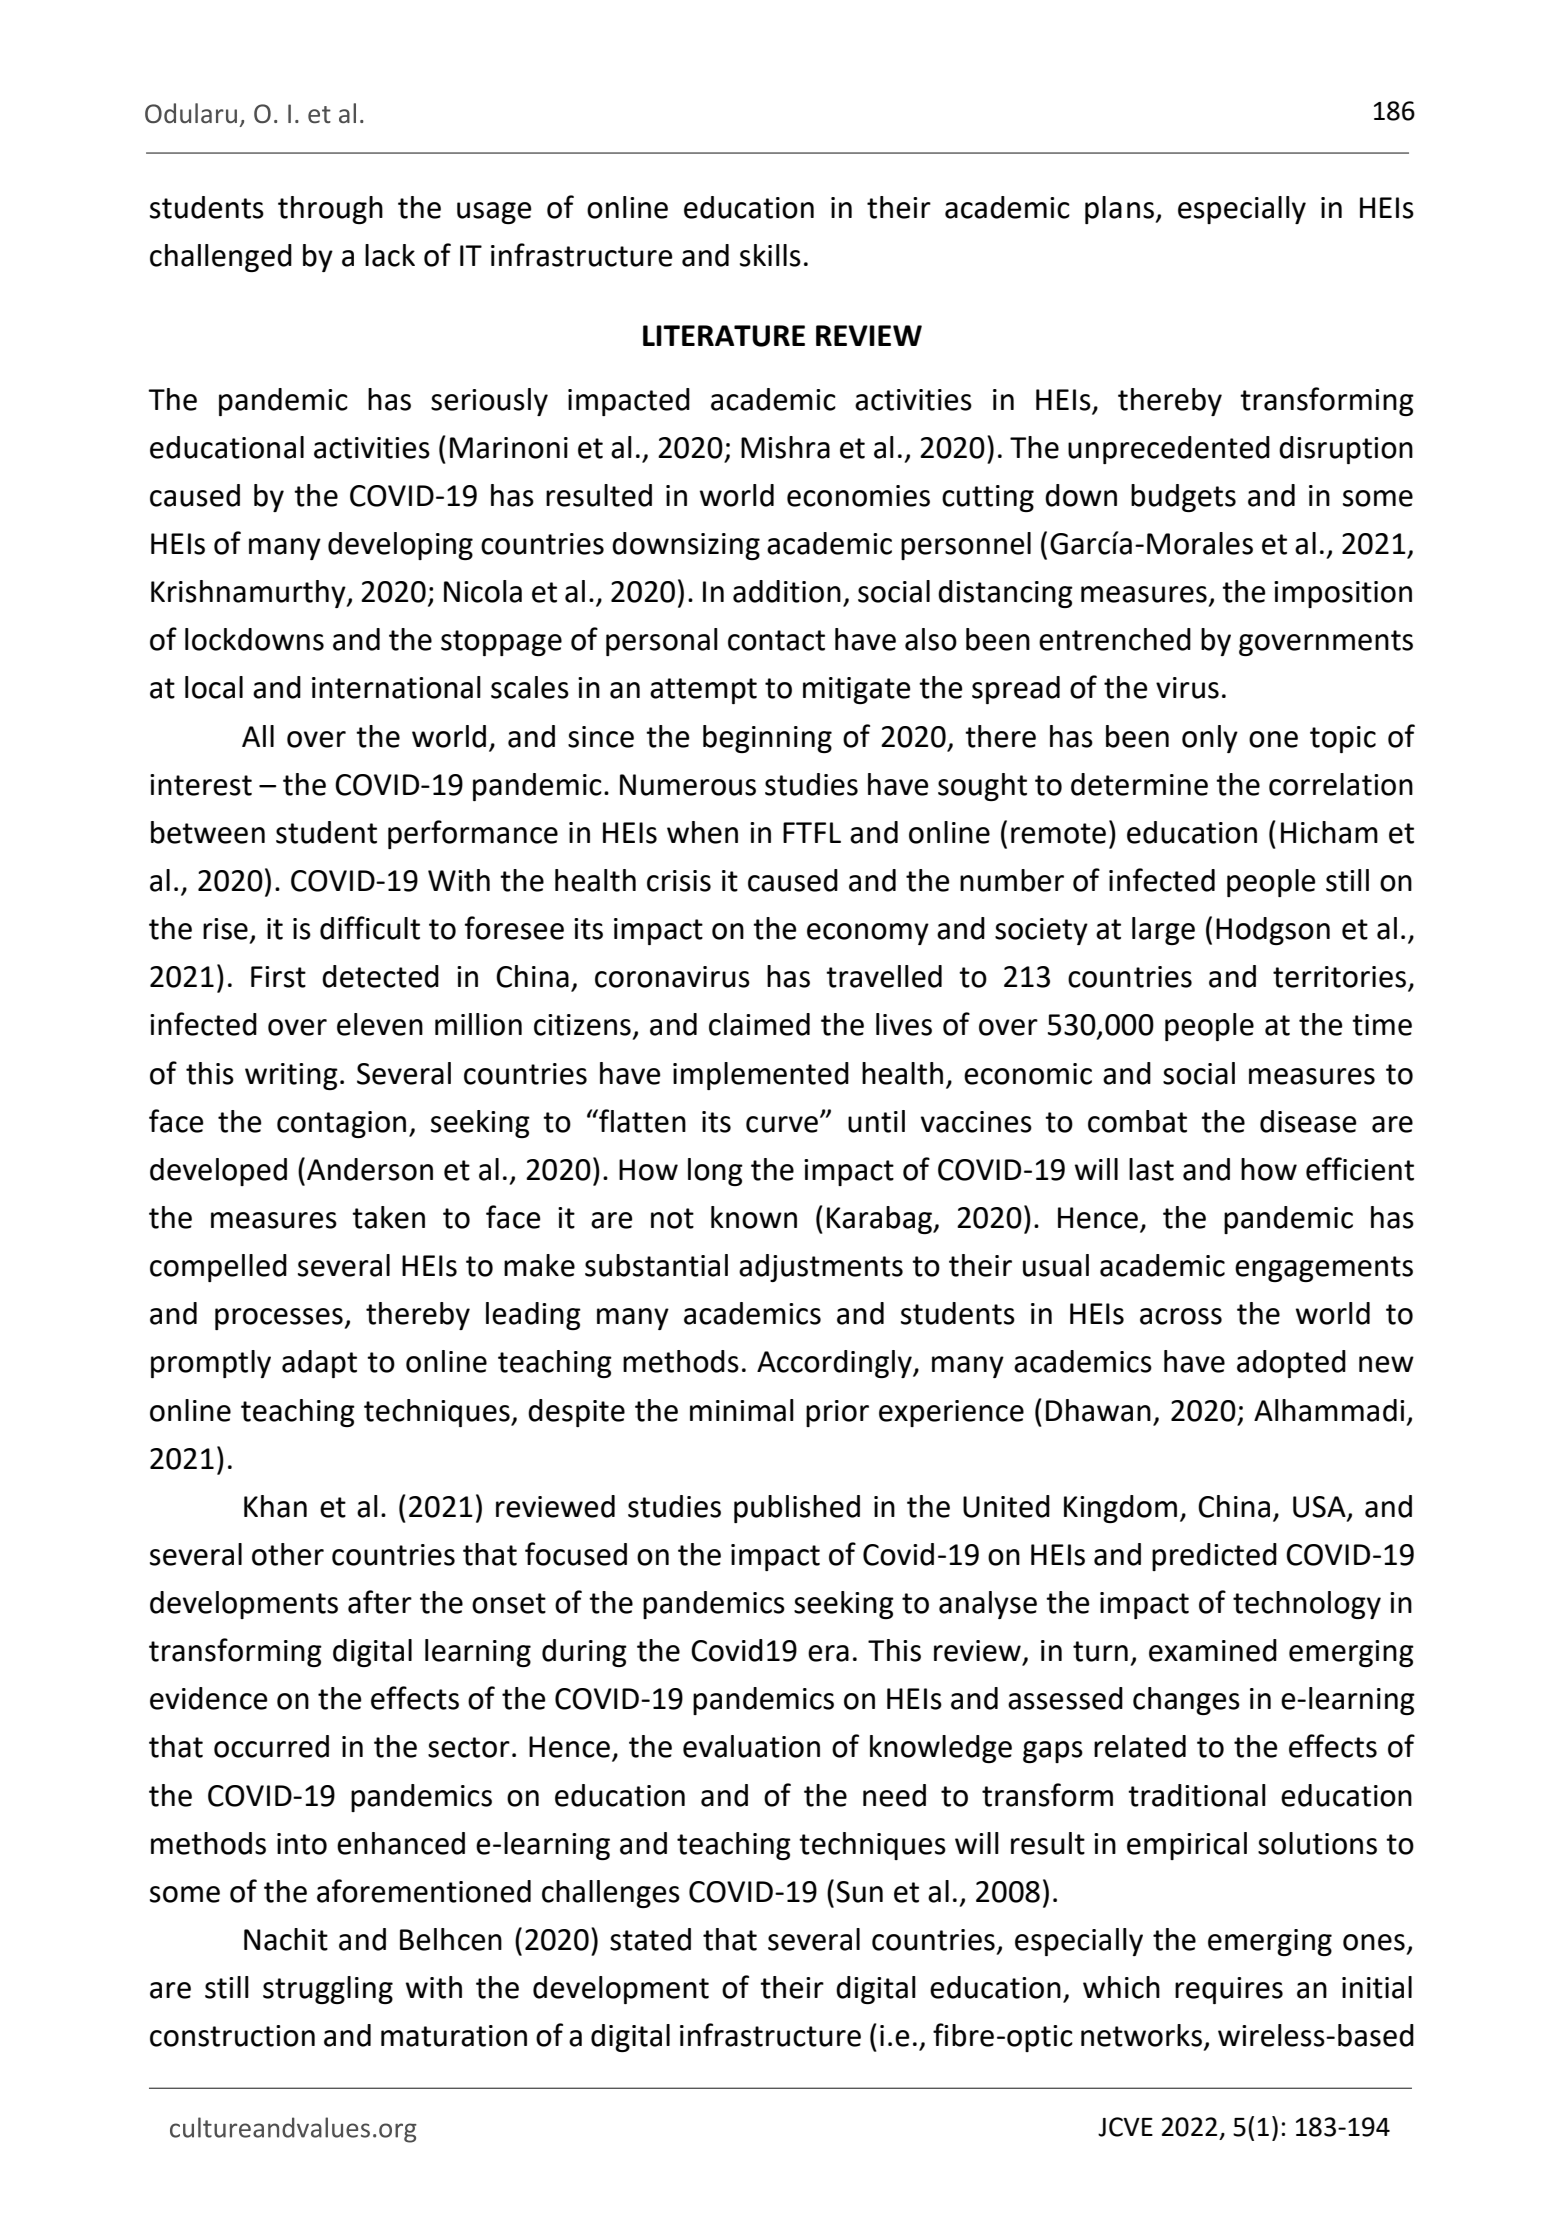 The width and height of the screenshot is (1564, 2213). What do you see at coordinates (837, 1413) in the screenshot?
I see `prior` at bounding box center [837, 1413].
